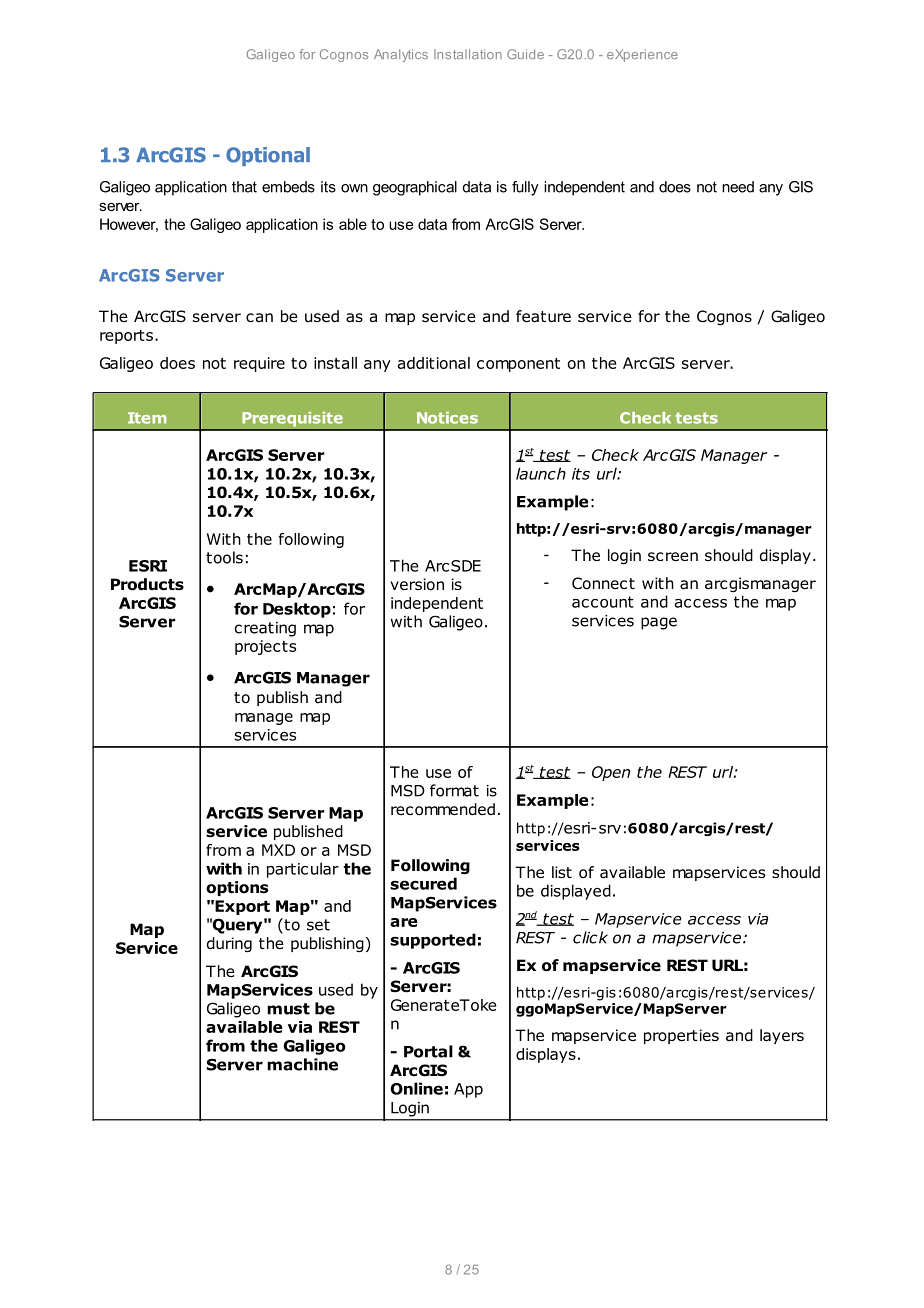 The height and width of the image is (1308, 924). I want to click on need, so click(738, 187).
